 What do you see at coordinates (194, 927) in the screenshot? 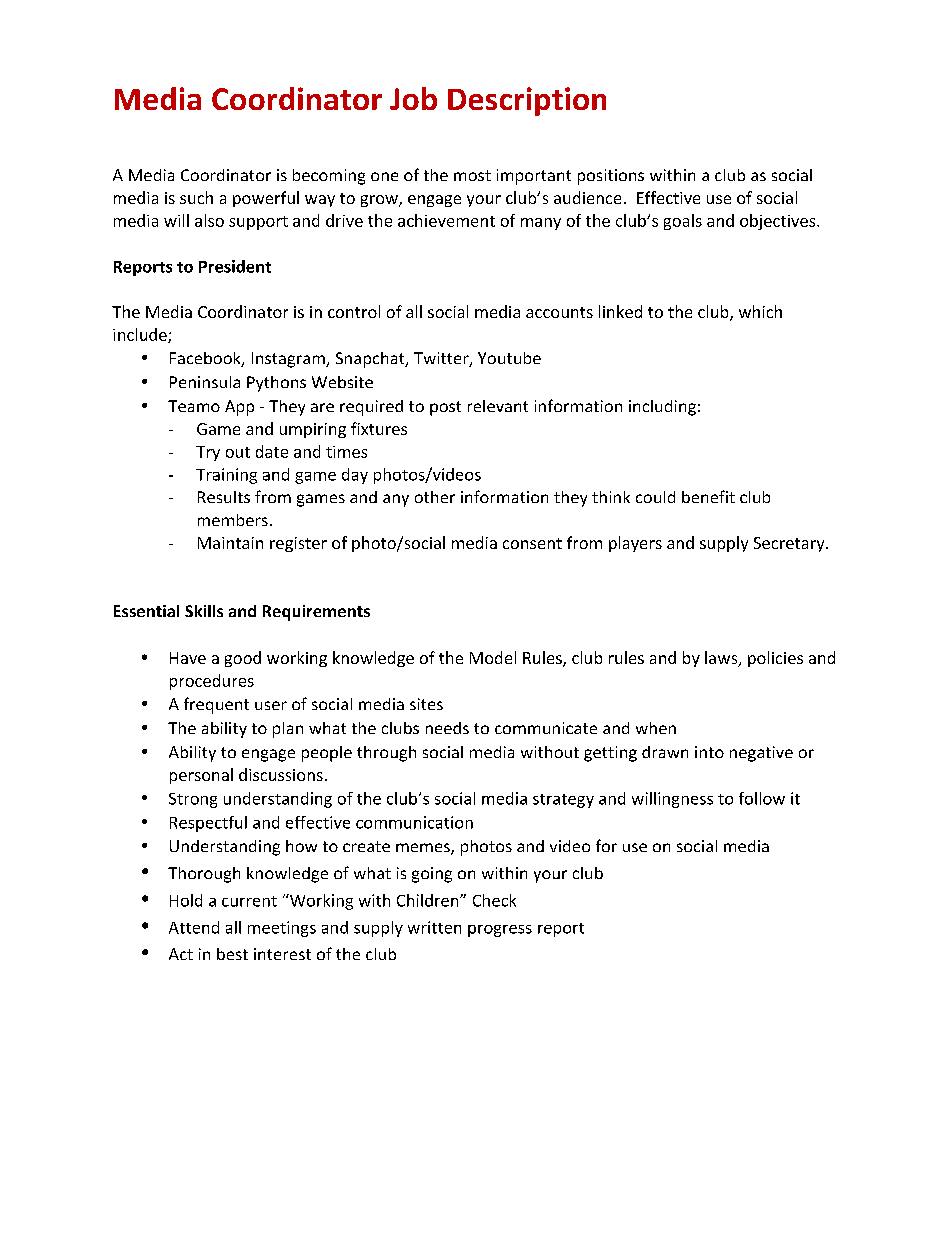
I see `Attend` at bounding box center [194, 927].
